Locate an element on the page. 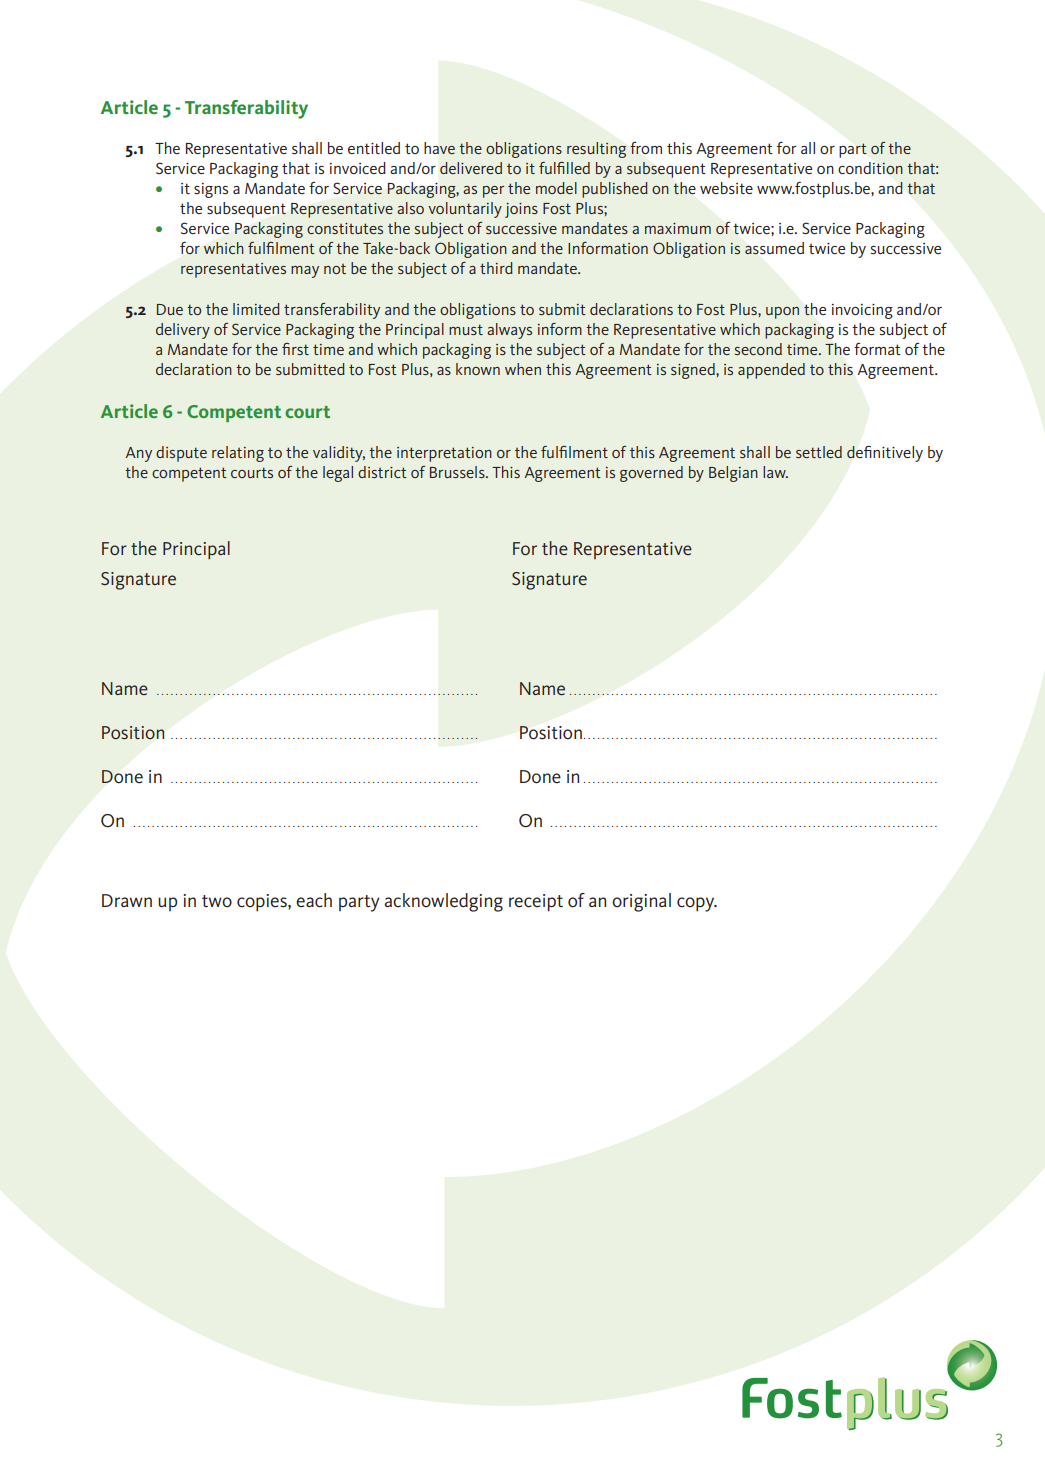 This image has width=1045, height=1479. relating is located at coordinates (238, 454).
